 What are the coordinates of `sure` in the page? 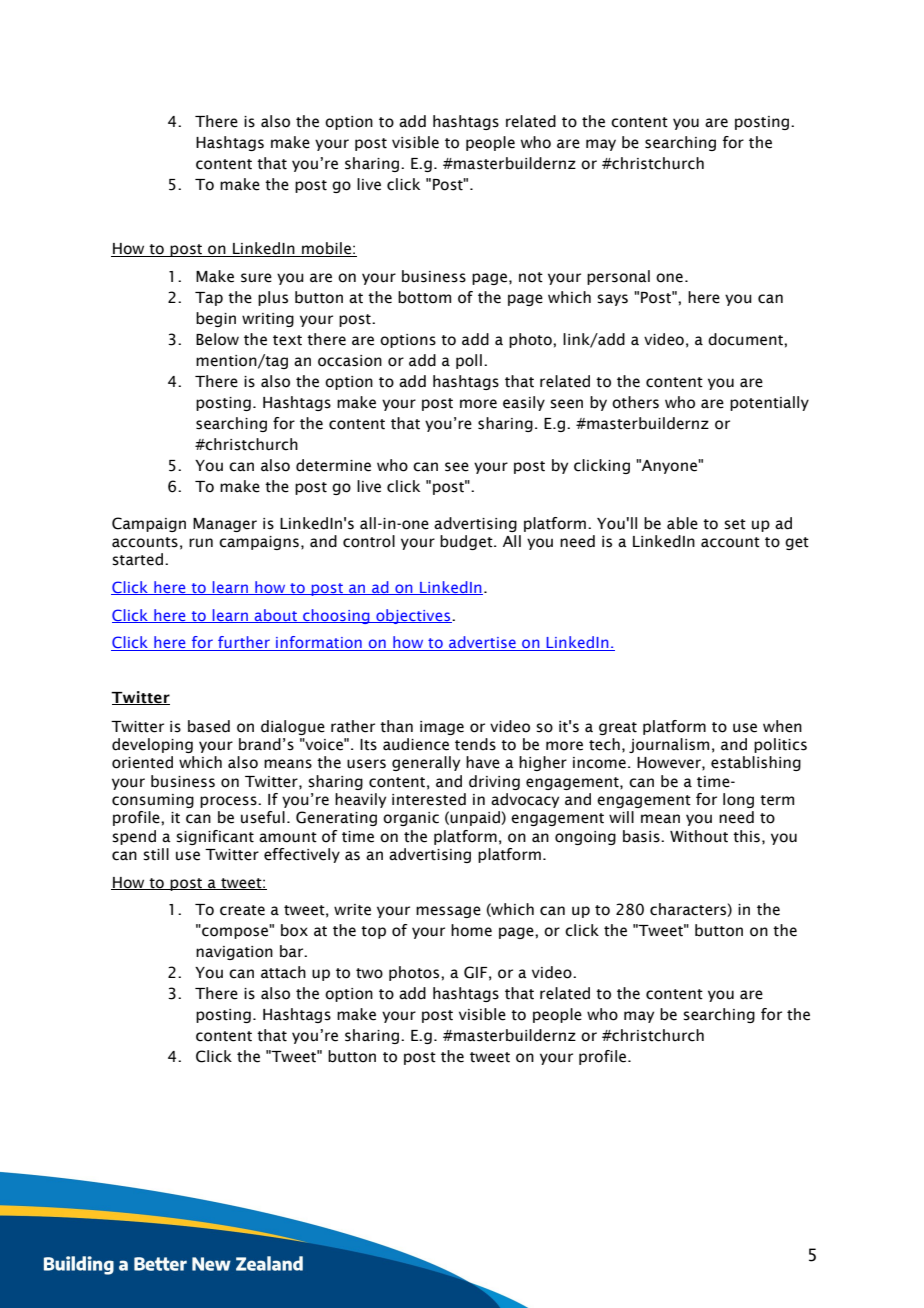 It's located at (256, 278).
